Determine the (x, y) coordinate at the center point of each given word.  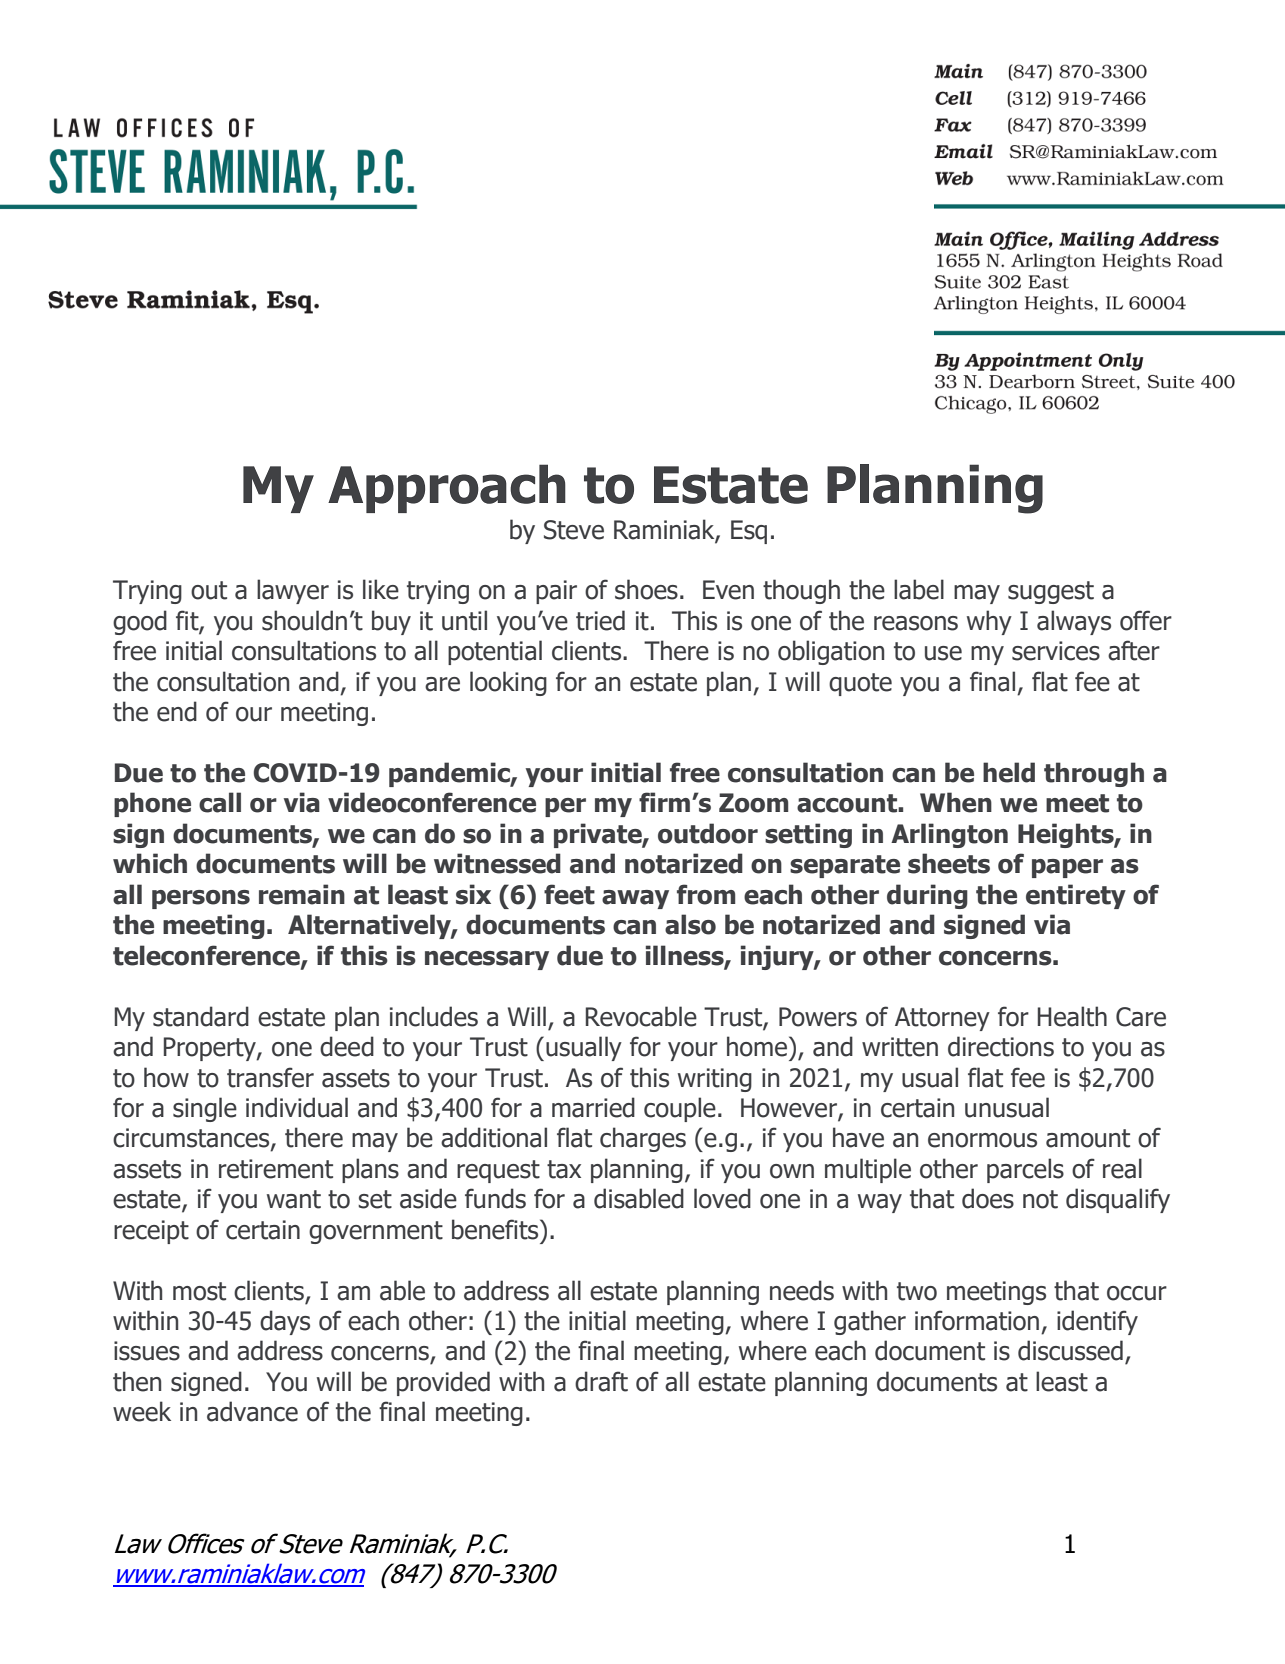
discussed (1070, 1350)
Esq (749, 532)
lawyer (293, 591)
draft (601, 1381)
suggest (1051, 592)
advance (252, 1411)
